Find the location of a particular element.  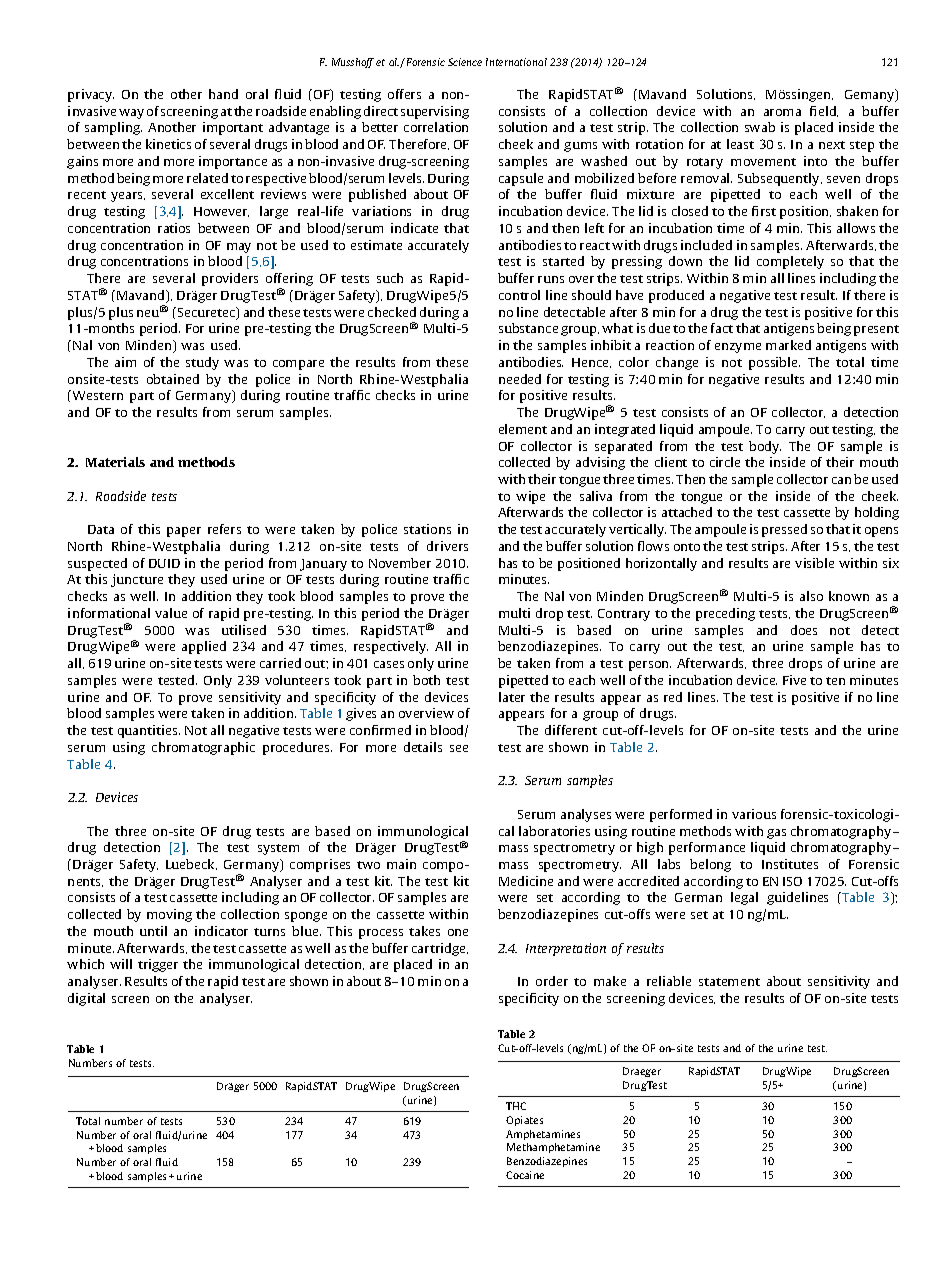

chromatographic is located at coordinates (203, 748).
